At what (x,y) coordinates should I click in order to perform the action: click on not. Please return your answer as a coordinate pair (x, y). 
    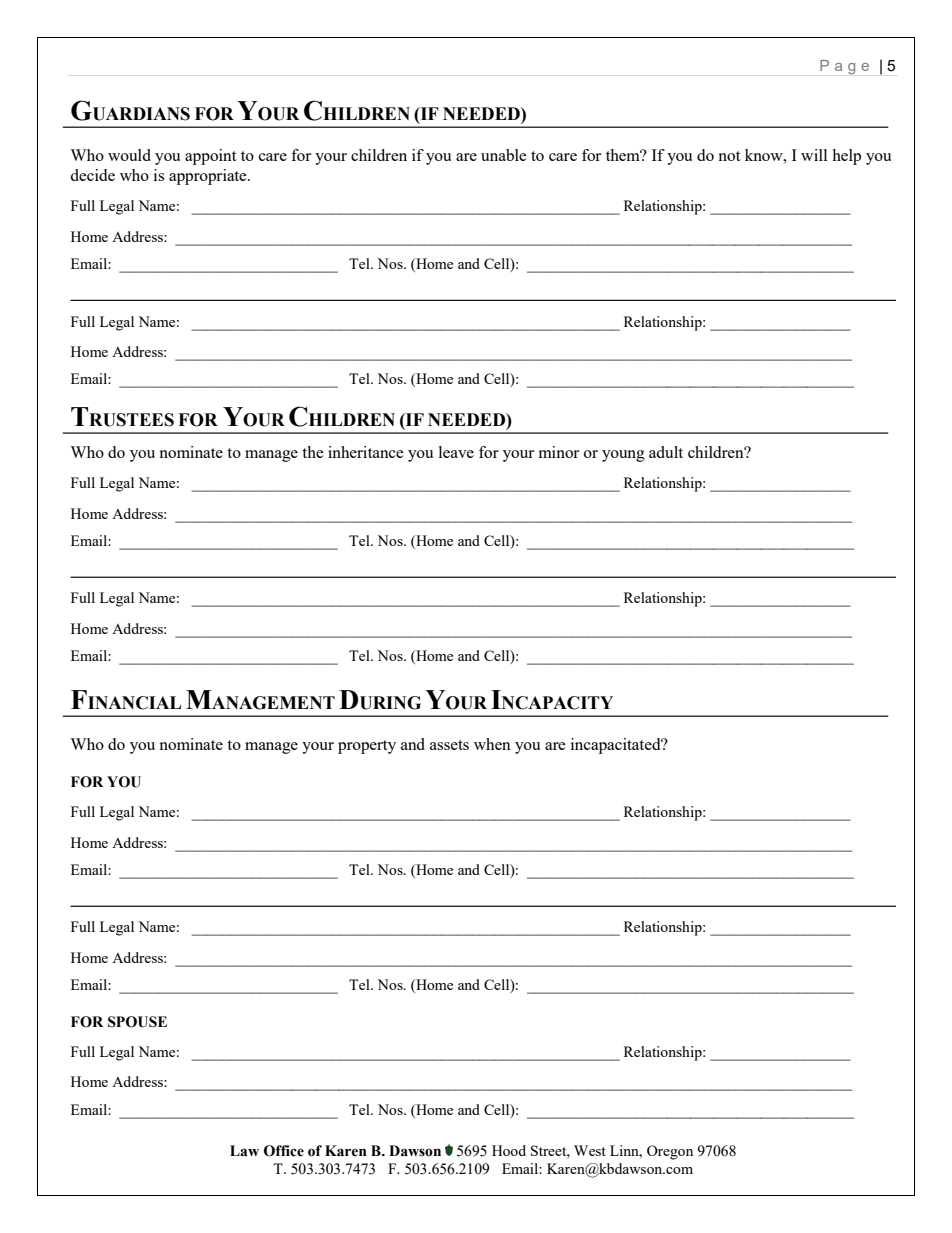
    Looking at the image, I should click on (729, 156).
